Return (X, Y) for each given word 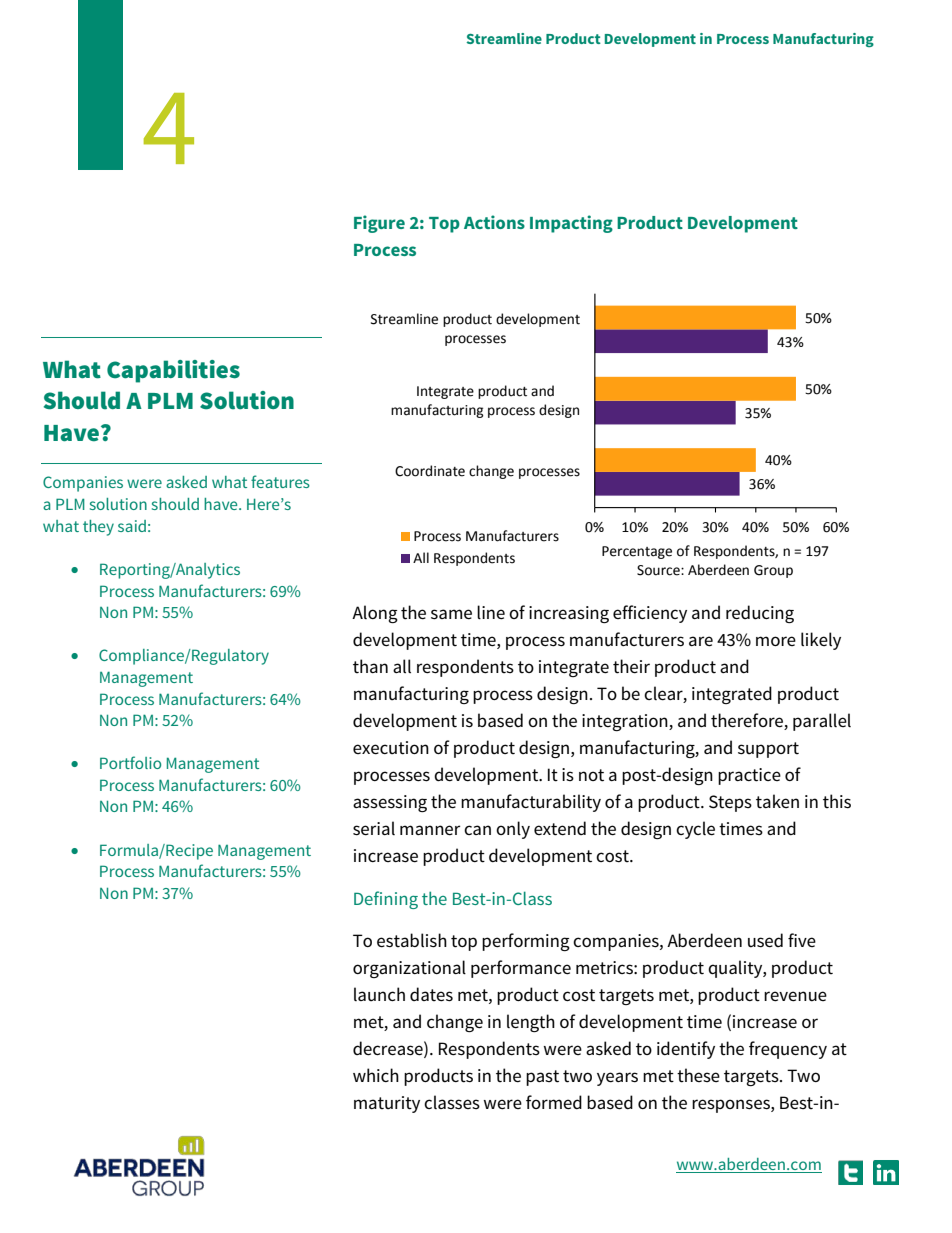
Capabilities (173, 371)
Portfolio (130, 762)
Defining (386, 900)
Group (773, 571)
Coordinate (430, 471)
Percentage (637, 552)
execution (391, 748)
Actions (494, 222)
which (376, 1075)
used (765, 940)
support (768, 750)
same (451, 614)
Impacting (571, 224)
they (98, 528)
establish (412, 940)
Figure (379, 224)
